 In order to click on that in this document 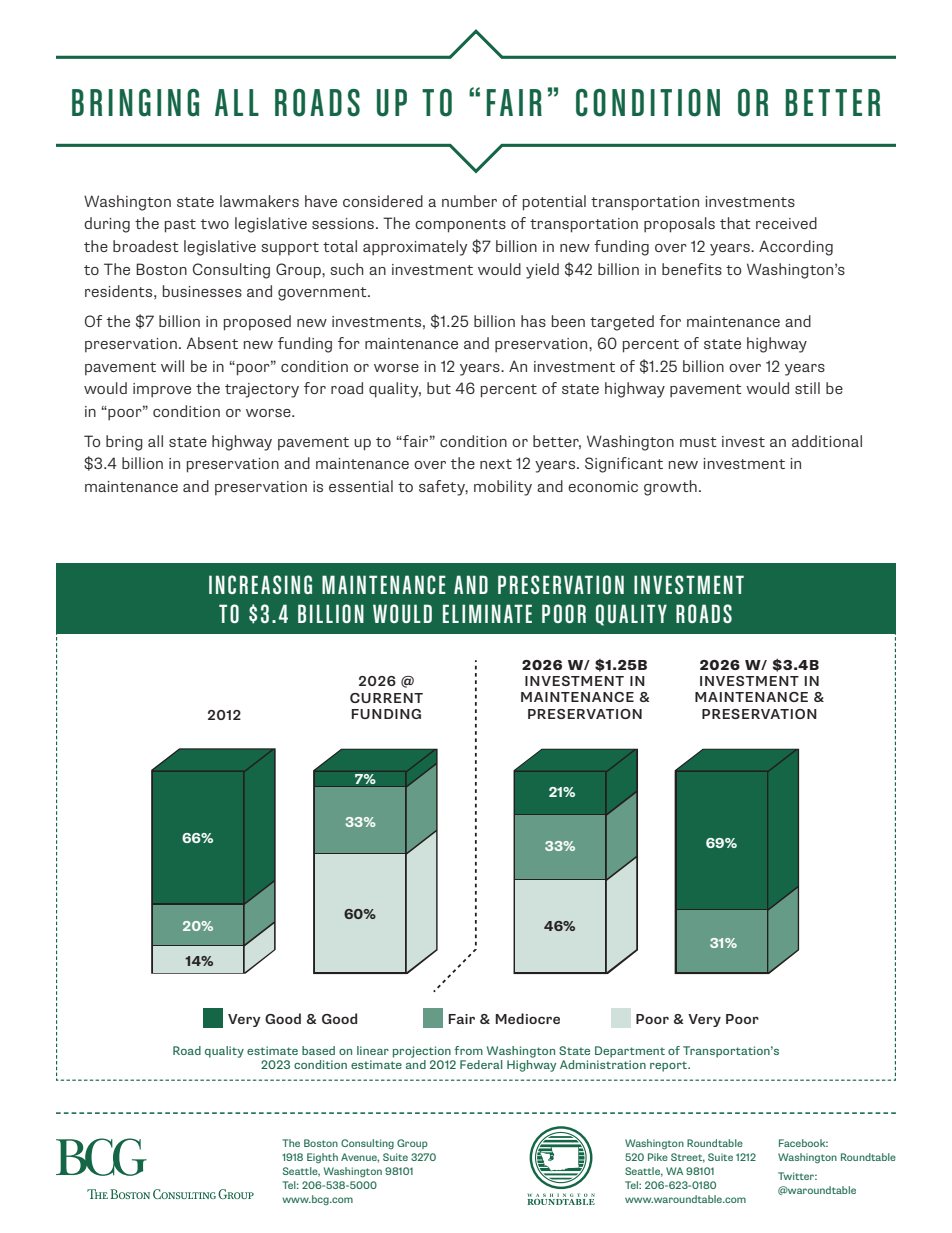, I will do `click(735, 223)`.
